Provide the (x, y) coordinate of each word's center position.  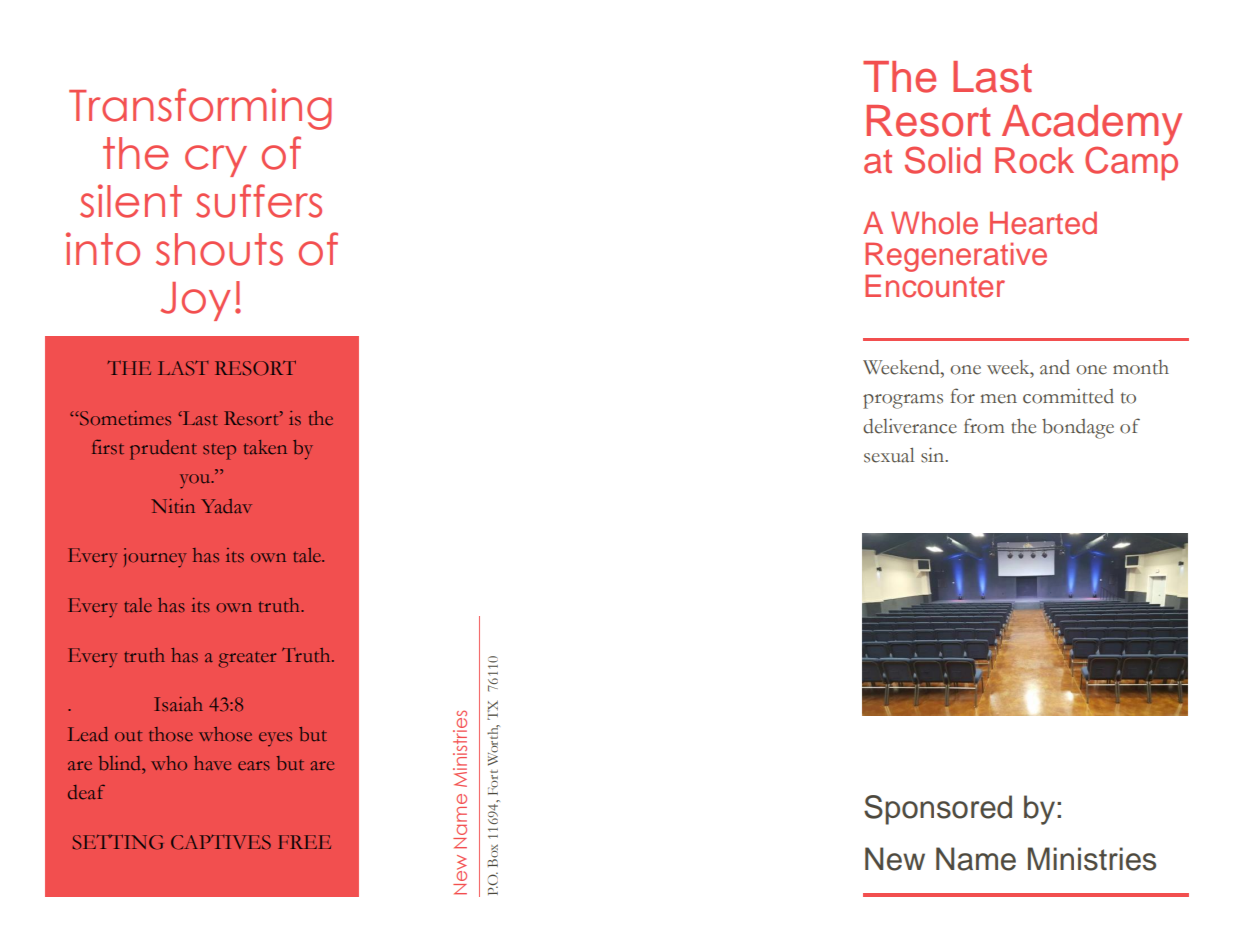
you (196, 481)
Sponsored (938, 810)
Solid (943, 160)
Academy (1092, 126)
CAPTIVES (221, 842)
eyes (275, 739)
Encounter (935, 286)
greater (248, 660)
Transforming (200, 109)
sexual (889, 455)
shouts (219, 249)
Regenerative (956, 258)
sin (934, 455)
